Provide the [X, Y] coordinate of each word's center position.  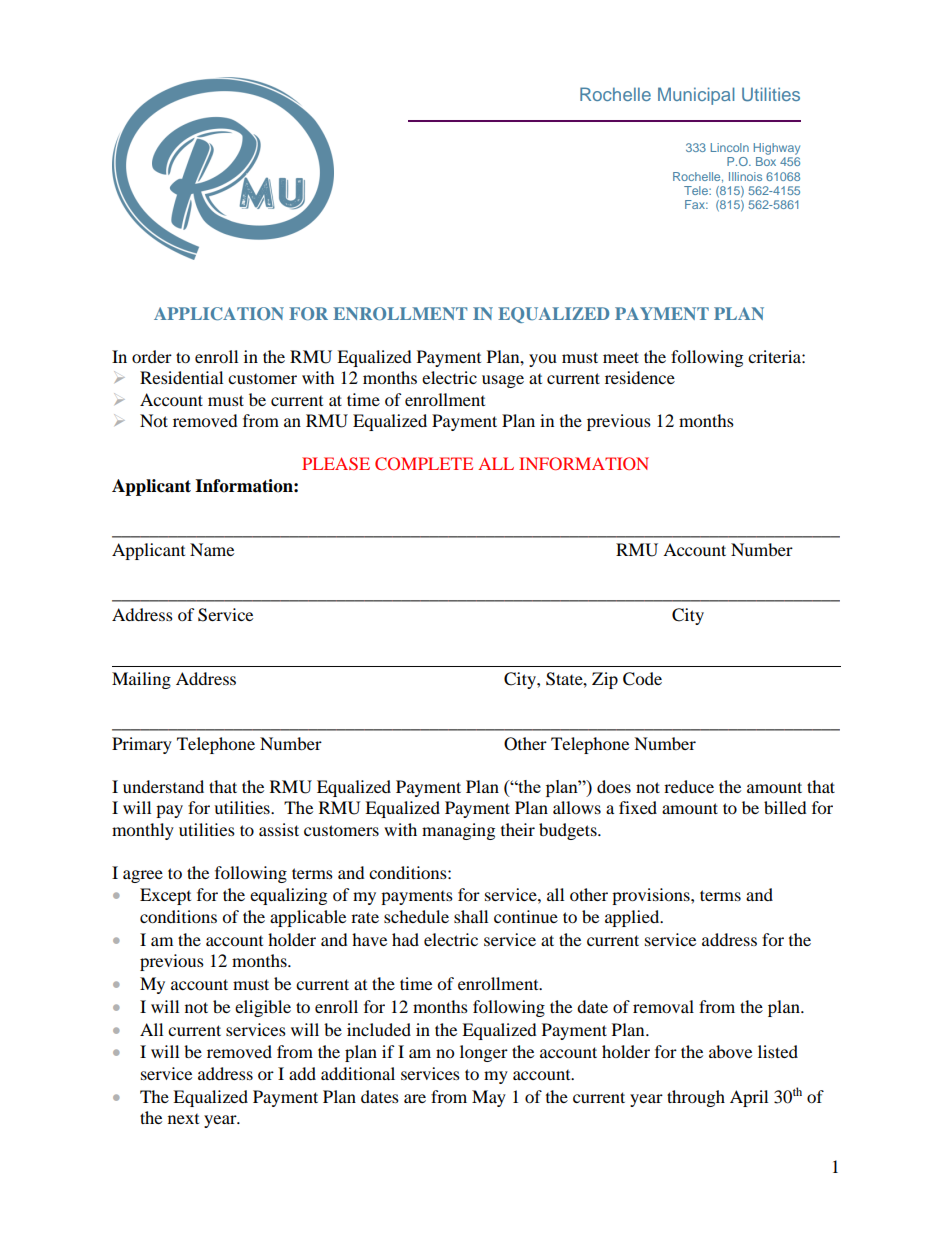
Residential [181, 377]
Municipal [696, 96]
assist [279, 829]
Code [642, 679]
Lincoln [730, 147]
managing [458, 831]
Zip [605, 680]
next [183, 1119]
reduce [689, 786]
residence [640, 377]
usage [503, 381]
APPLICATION [219, 314]
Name [212, 549]
